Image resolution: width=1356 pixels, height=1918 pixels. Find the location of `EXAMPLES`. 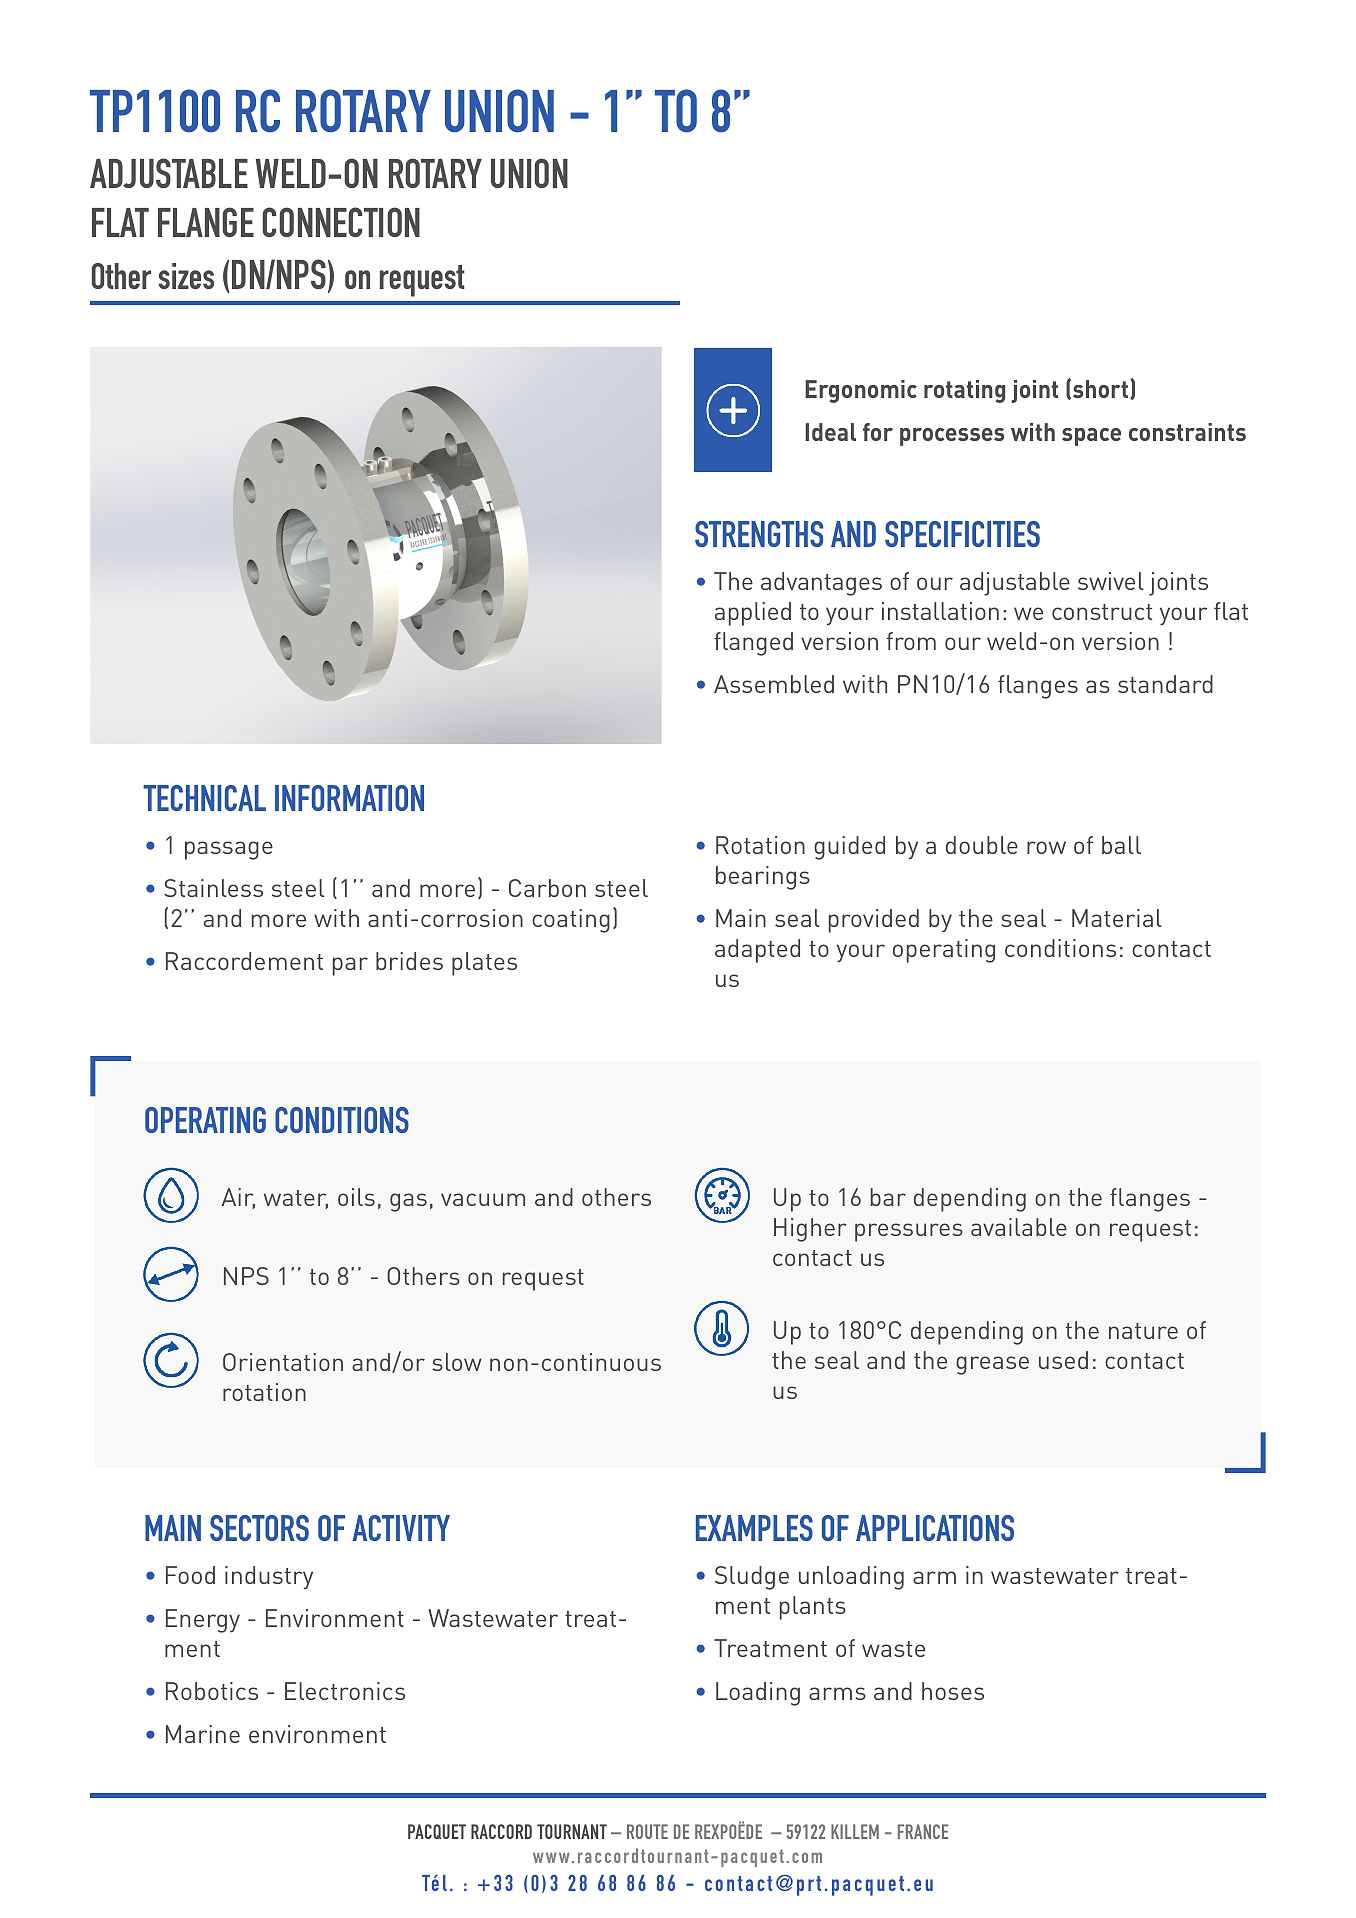

EXAMPLES is located at coordinates (754, 1528).
